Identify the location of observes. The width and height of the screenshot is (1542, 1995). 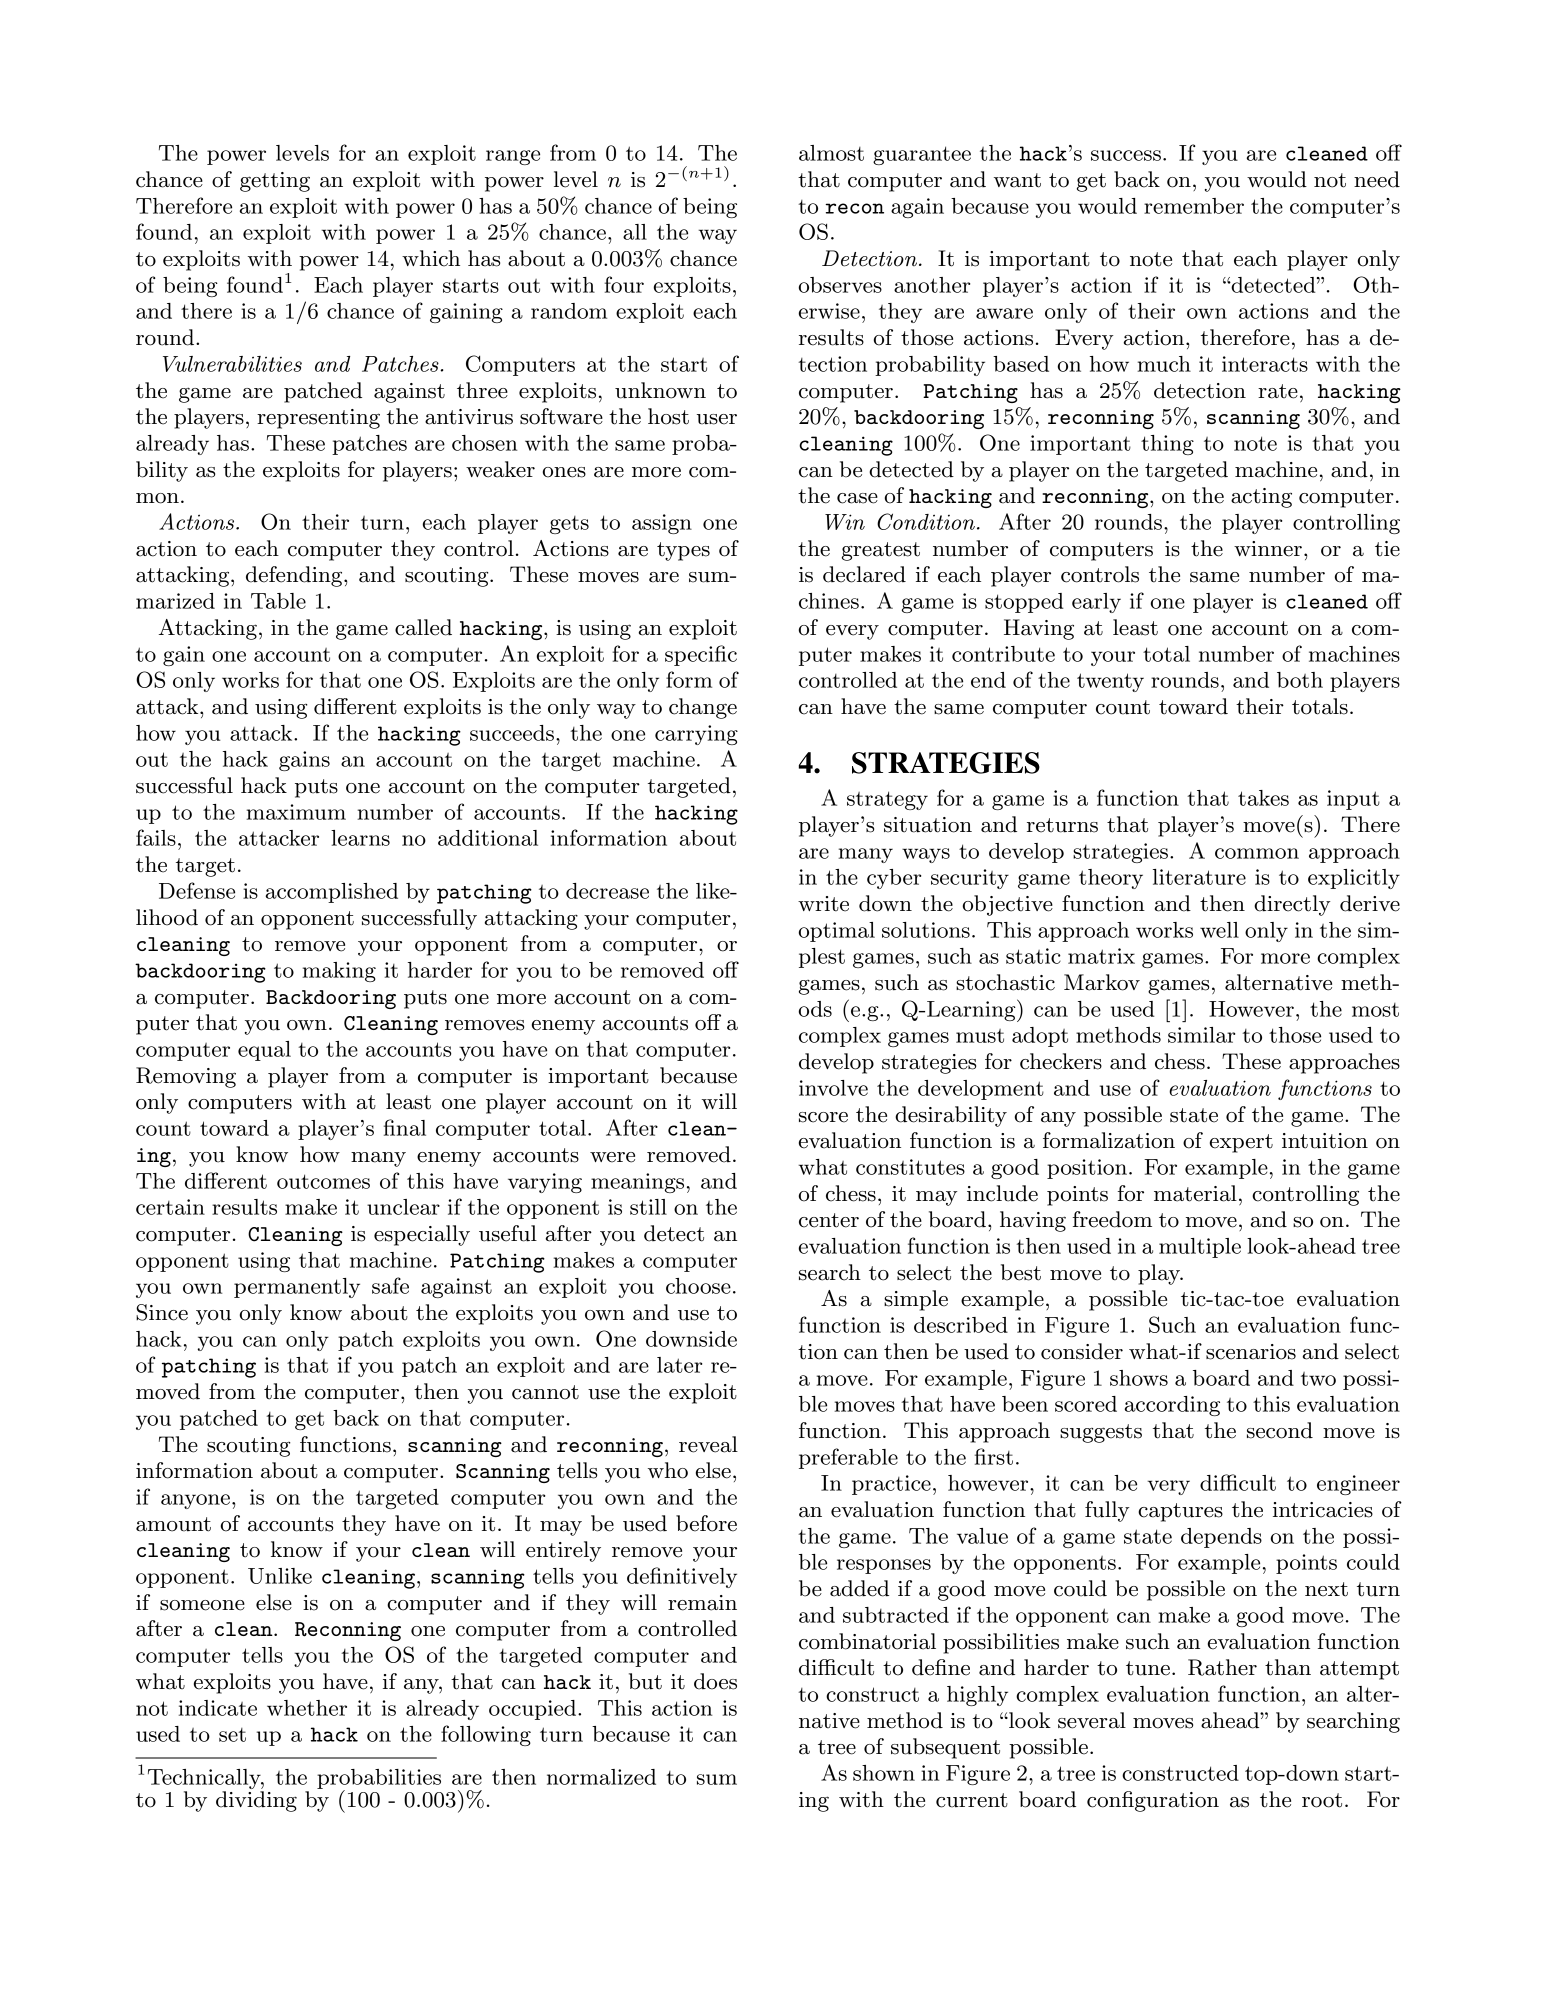
(840, 285).
